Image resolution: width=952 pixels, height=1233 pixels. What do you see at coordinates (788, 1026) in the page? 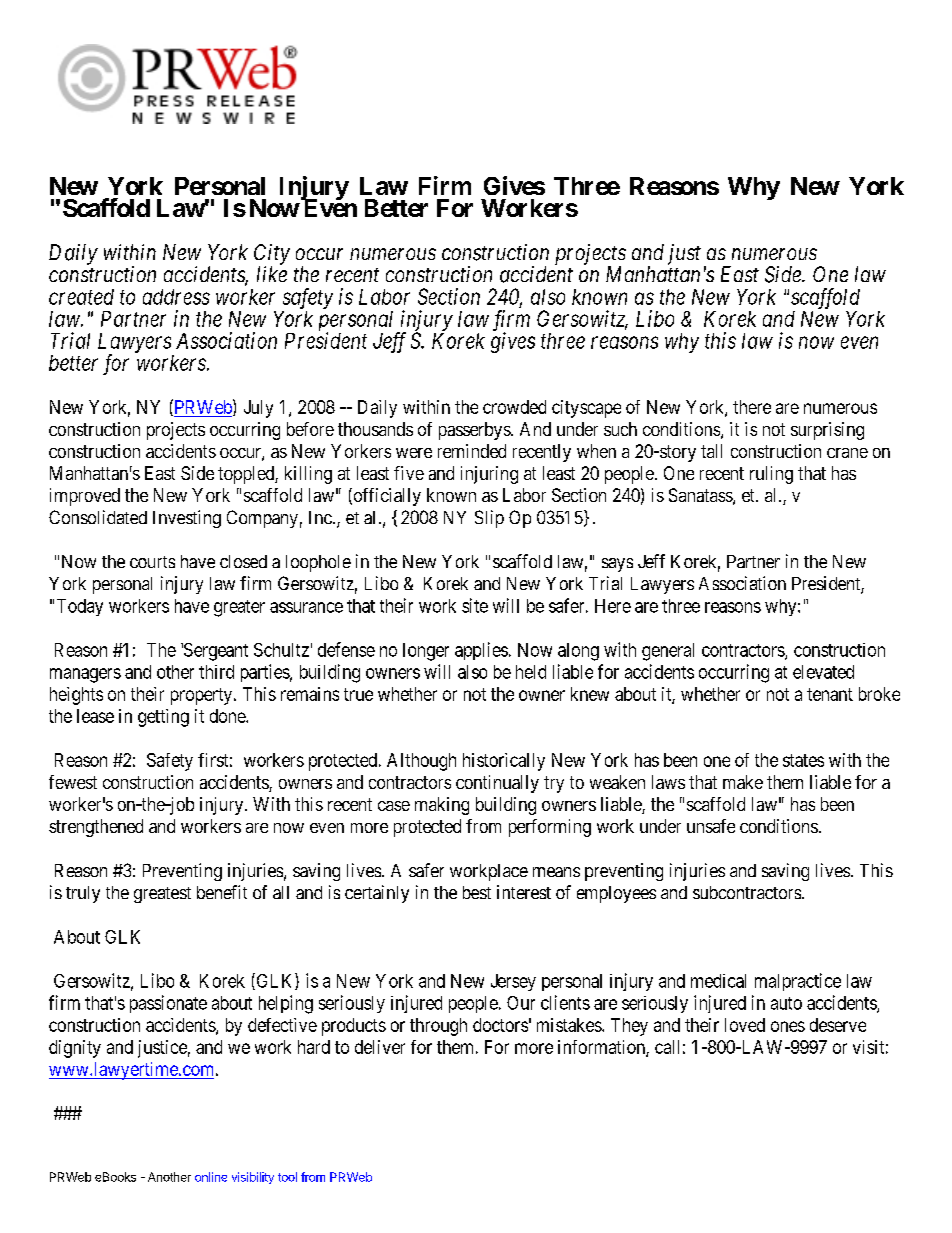
I see `ones` at bounding box center [788, 1026].
